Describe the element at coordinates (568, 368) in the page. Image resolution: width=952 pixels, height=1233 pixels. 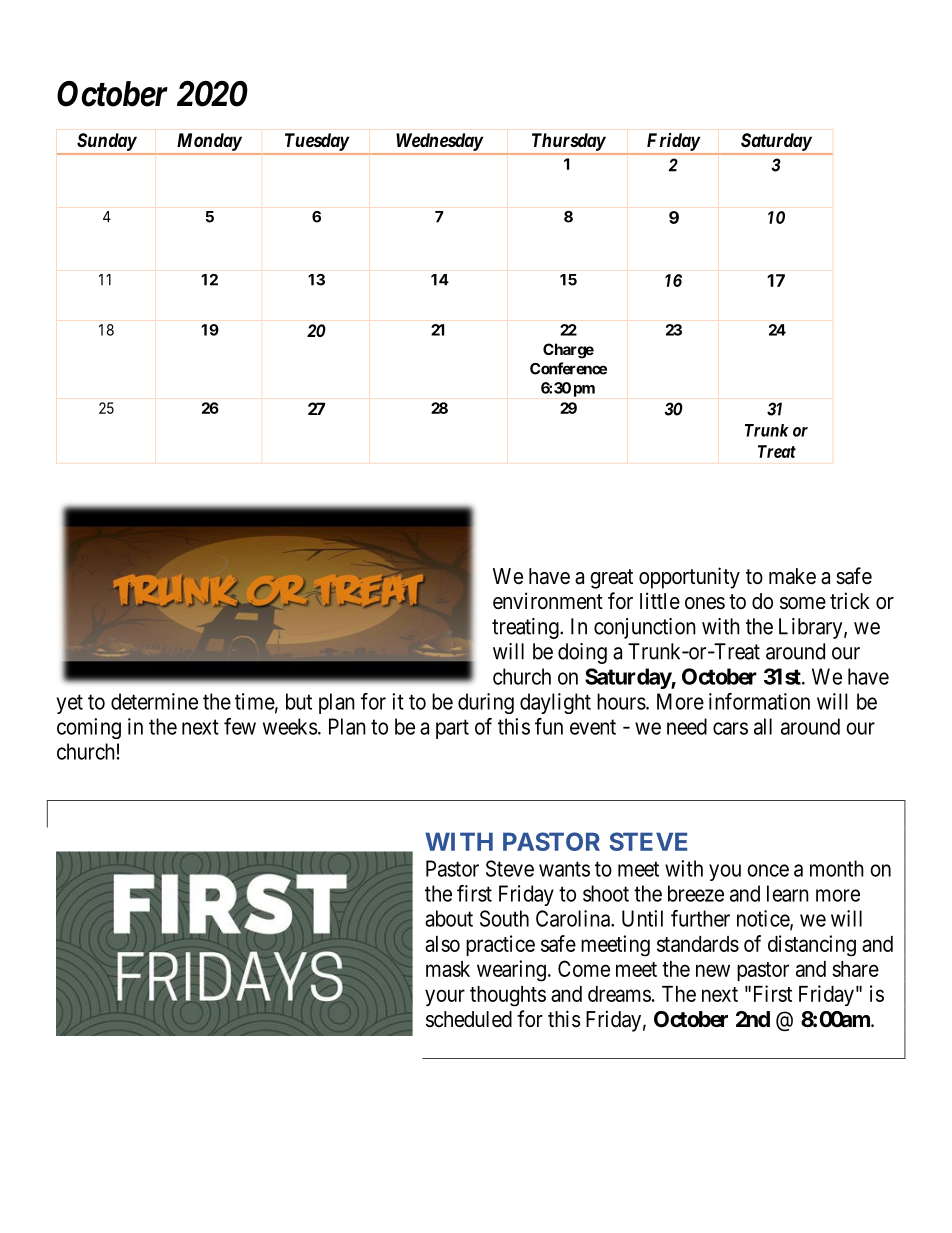
I see `Conference` at that location.
